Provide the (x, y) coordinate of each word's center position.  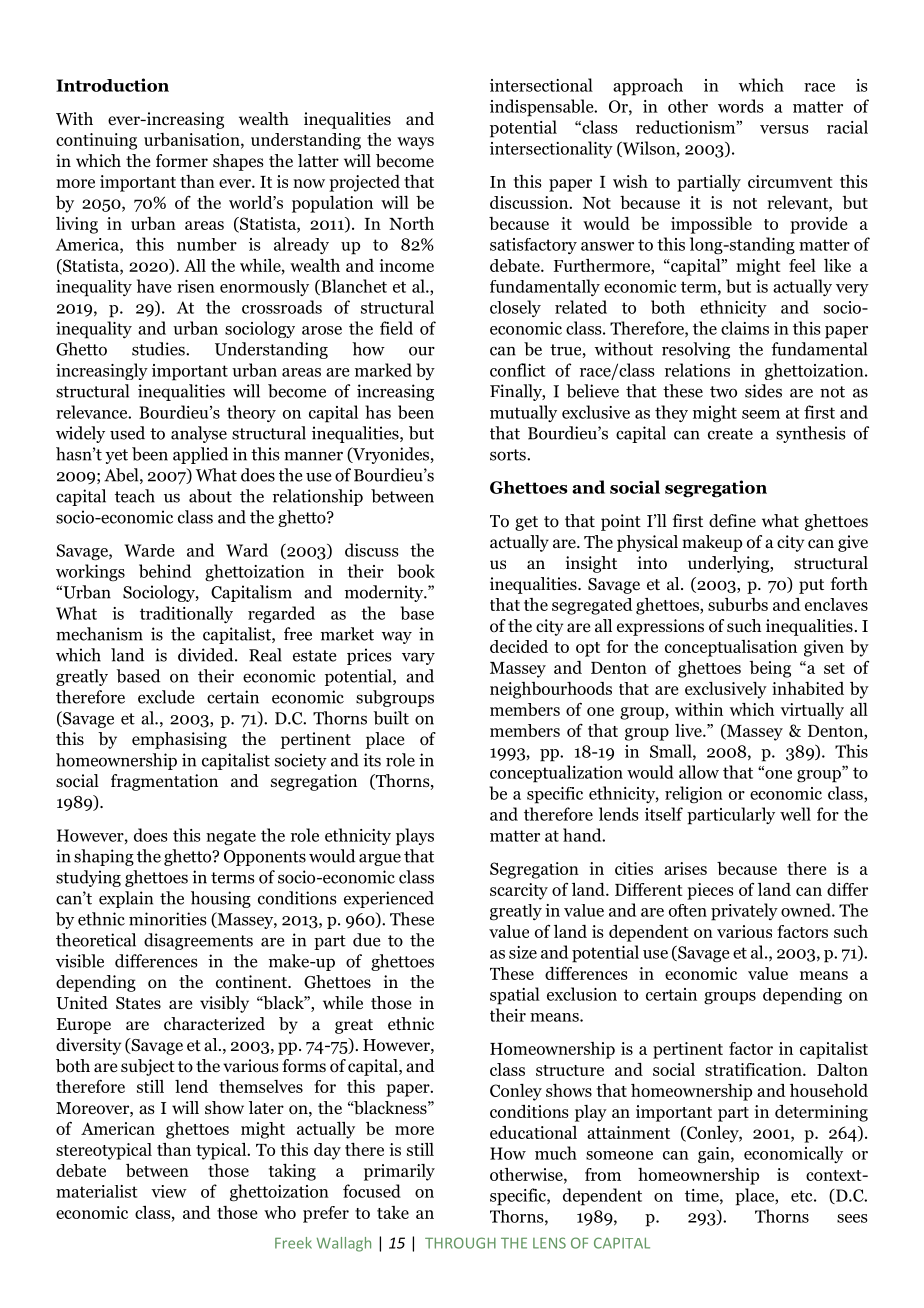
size (523, 952)
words (740, 106)
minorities (167, 919)
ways (415, 143)
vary (418, 658)
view (169, 1191)
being (770, 669)
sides (763, 391)
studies (159, 349)
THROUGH (460, 1243)
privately (744, 912)
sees (852, 1218)
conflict (518, 370)
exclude (166, 697)
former (182, 161)
